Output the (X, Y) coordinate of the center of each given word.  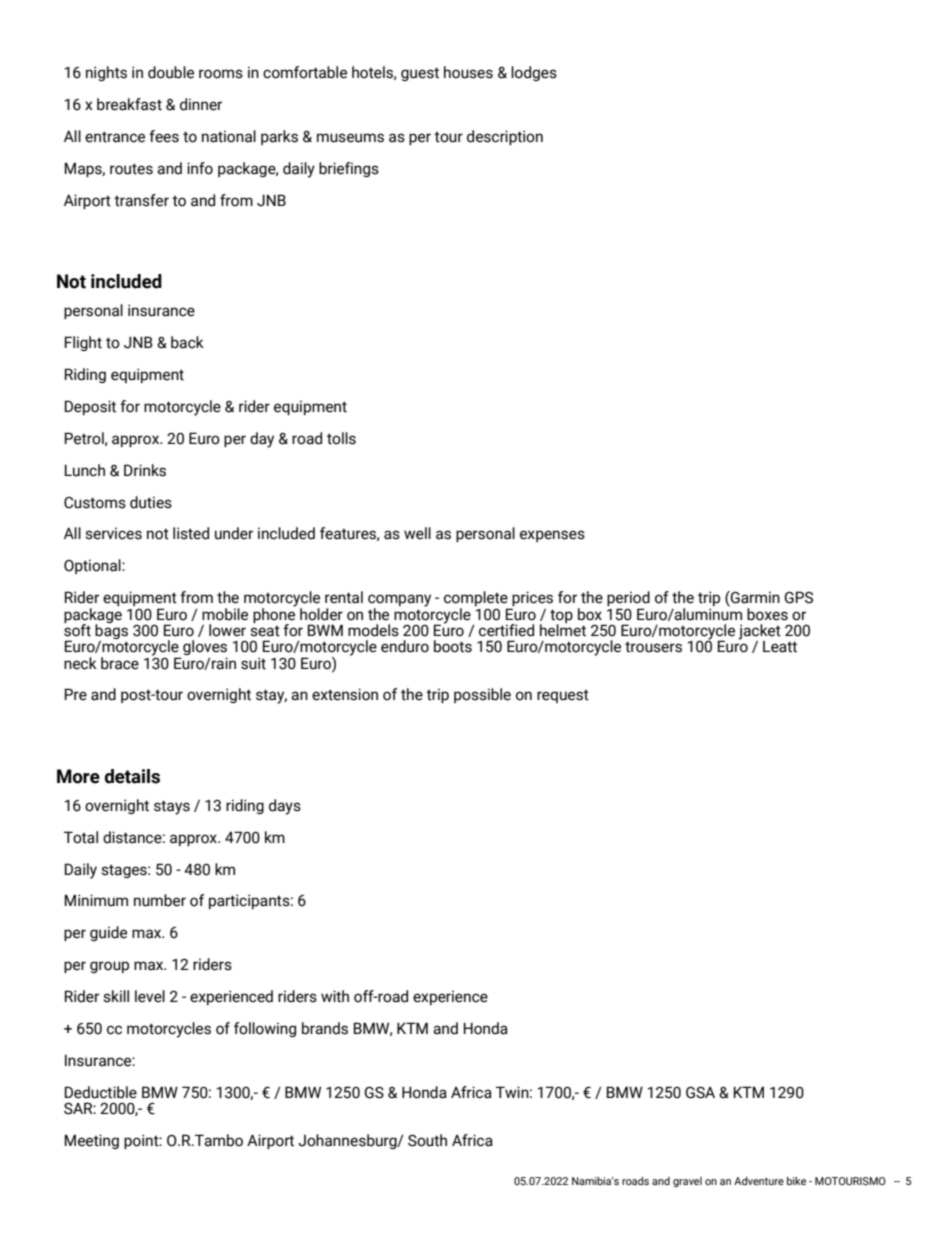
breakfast (129, 104)
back (187, 342)
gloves (205, 649)
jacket (759, 633)
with (335, 996)
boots (453, 646)
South (427, 1140)
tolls (341, 438)
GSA (700, 1093)
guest (420, 74)
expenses (552, 536)
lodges (534, 73)
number (160, 900)
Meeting (92, 1141)
